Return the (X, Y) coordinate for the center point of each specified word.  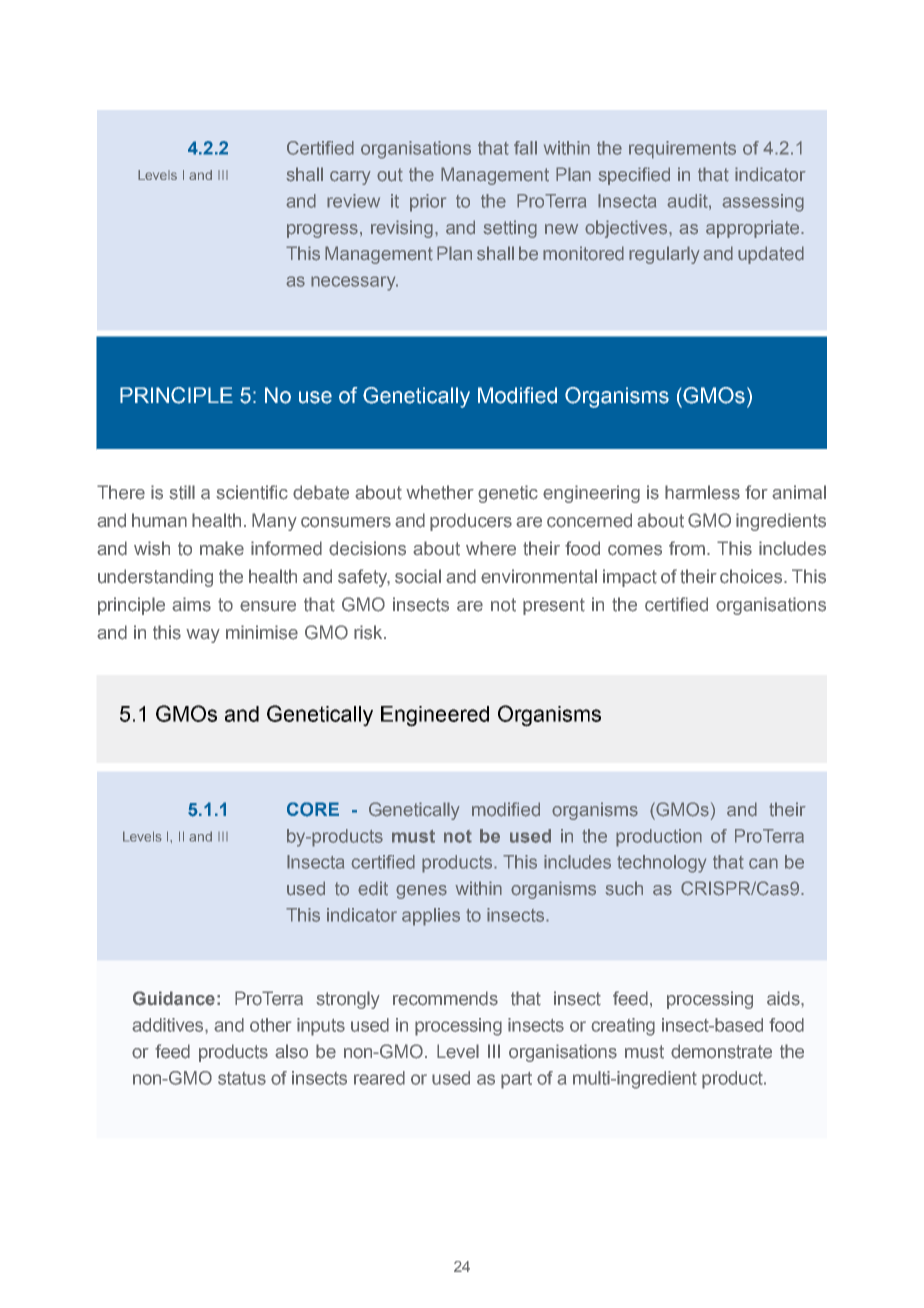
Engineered (435, 716)
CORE (313, 809)
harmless (702, 492)
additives (169, 1025)
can (763, 863)
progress (322, 231)
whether (440, 492)
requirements (682, 150)
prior (428, 203)
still (182, 492)
